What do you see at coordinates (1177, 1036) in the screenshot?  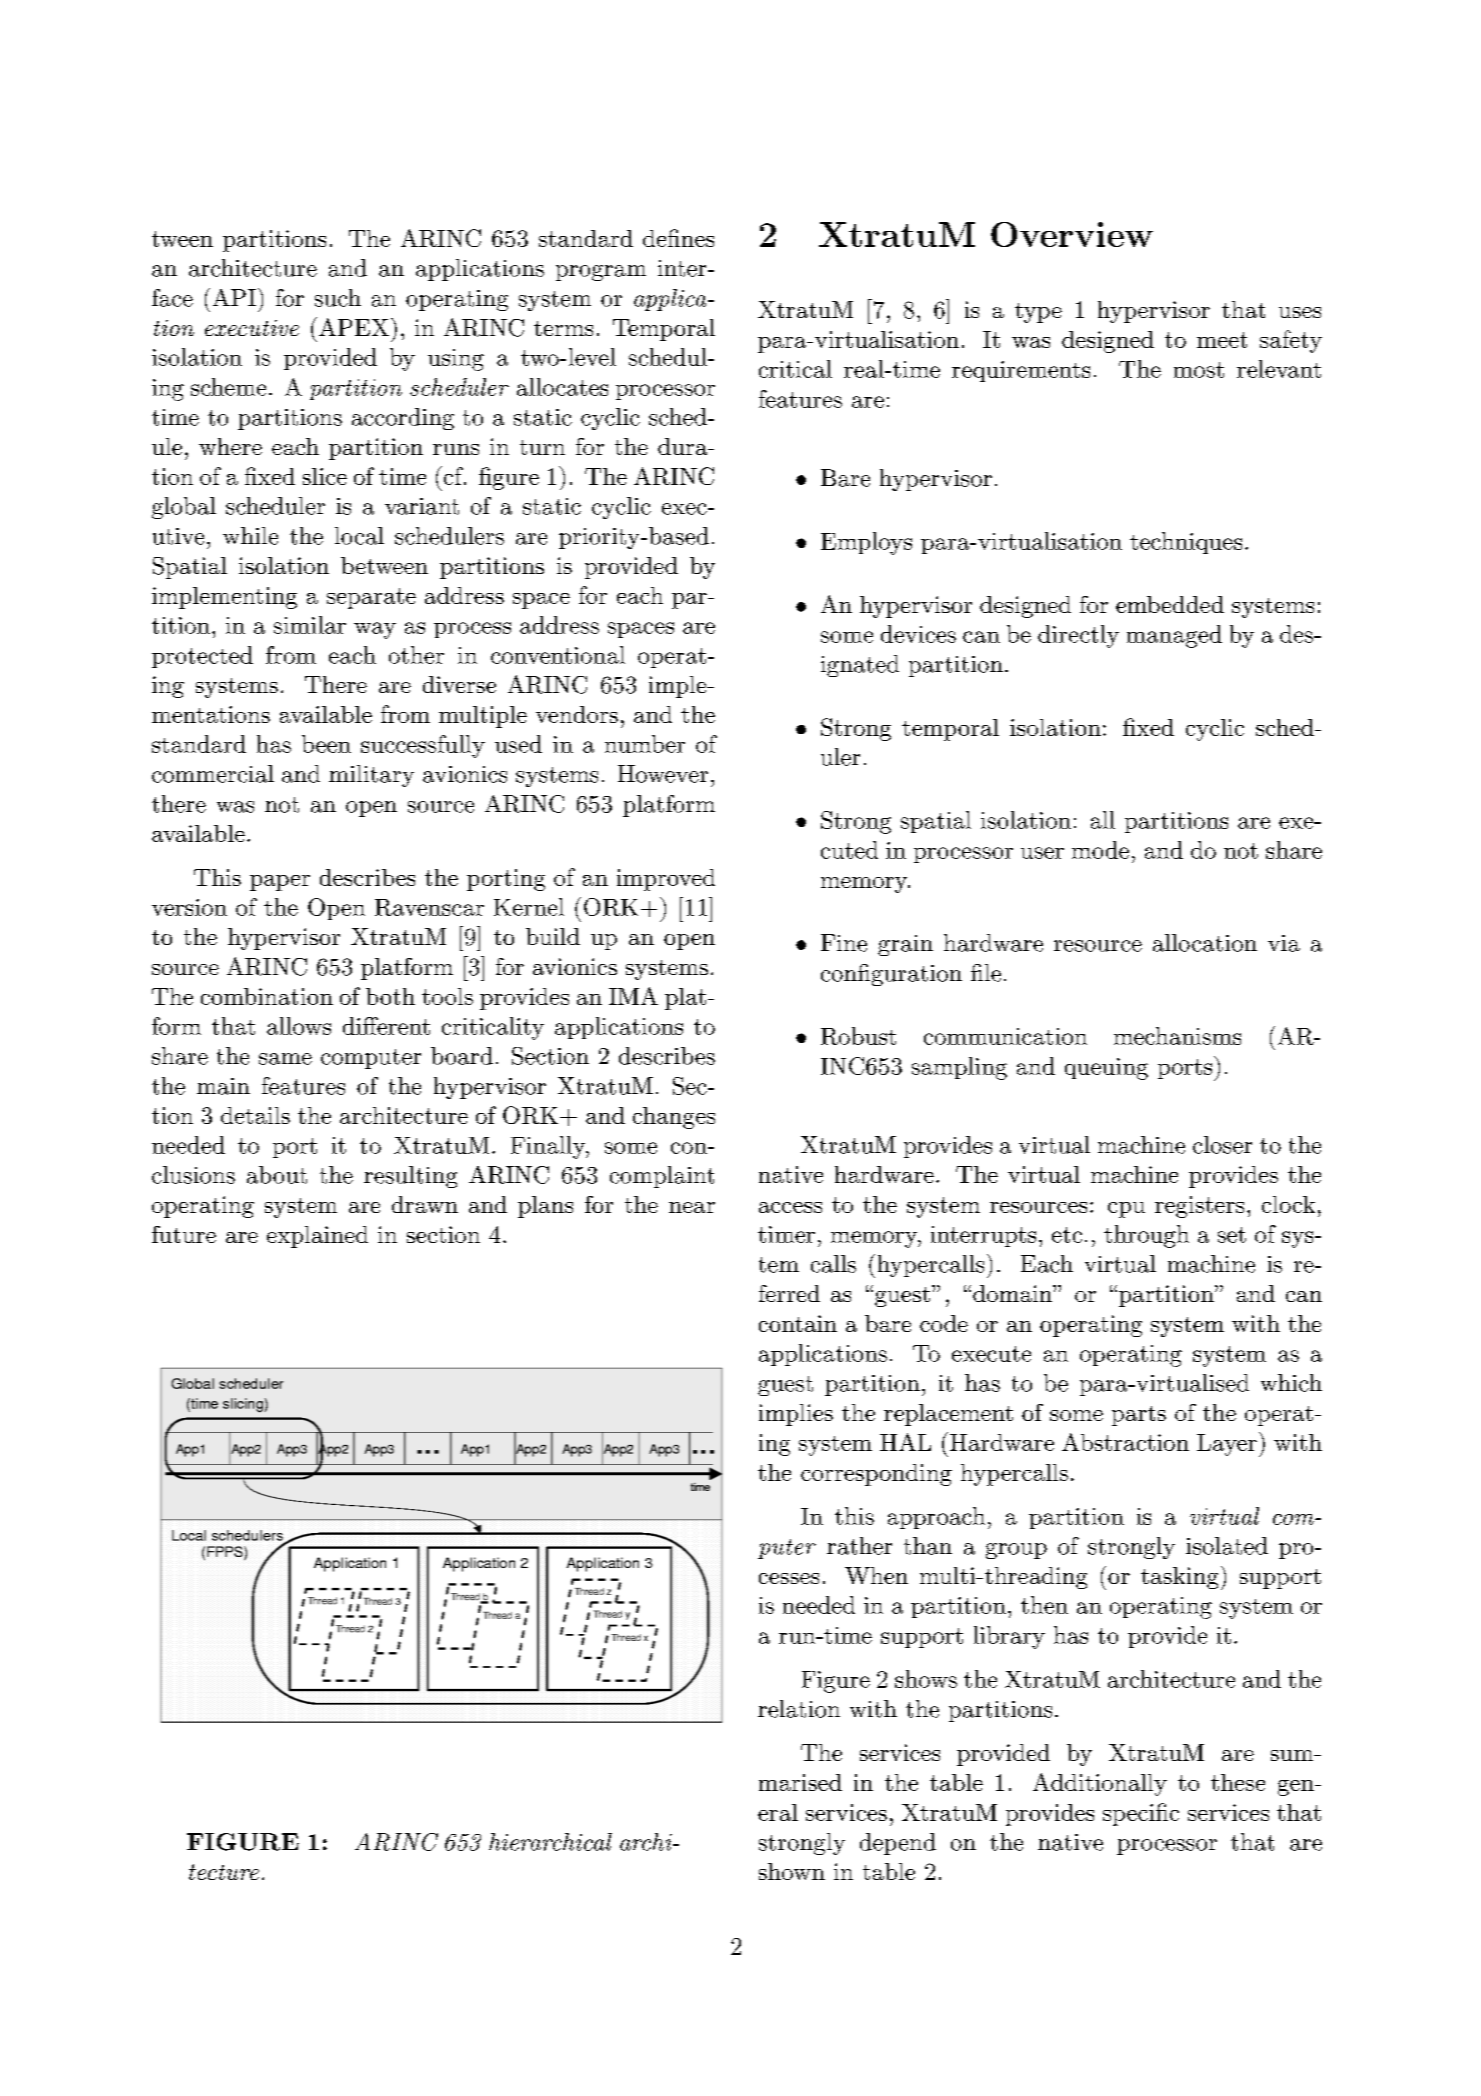 I see `mechanisms` at bounding box center [1177, 1036].
